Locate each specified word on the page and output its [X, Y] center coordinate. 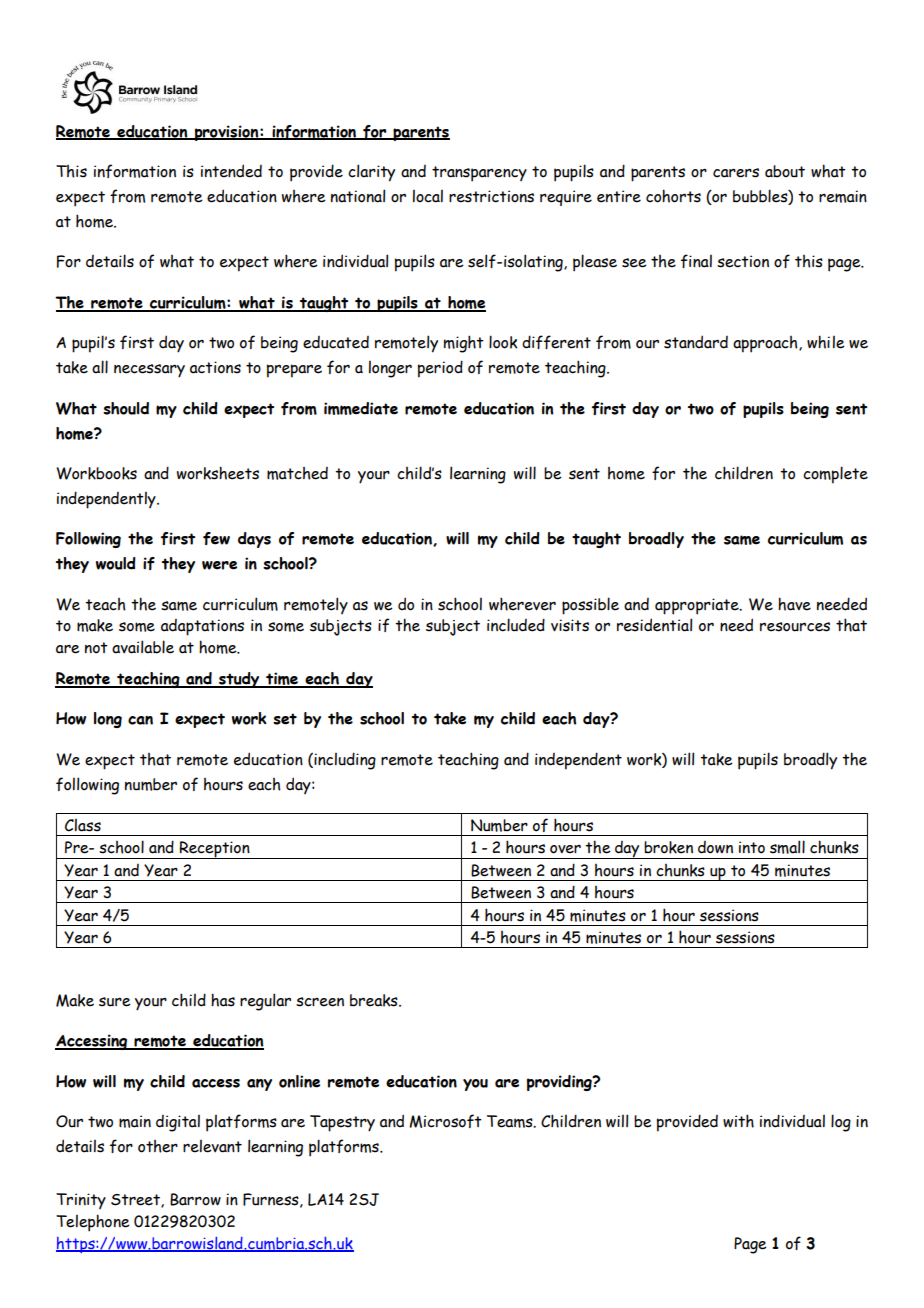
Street [136, 1201]
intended [231, 171]
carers [736, 173]
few [216, 538]
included [516, 625]
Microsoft [445, 1121]
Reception [214, 850]
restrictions [491, 196]
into [752, 847]
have [794, 604]
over [565, 849]
